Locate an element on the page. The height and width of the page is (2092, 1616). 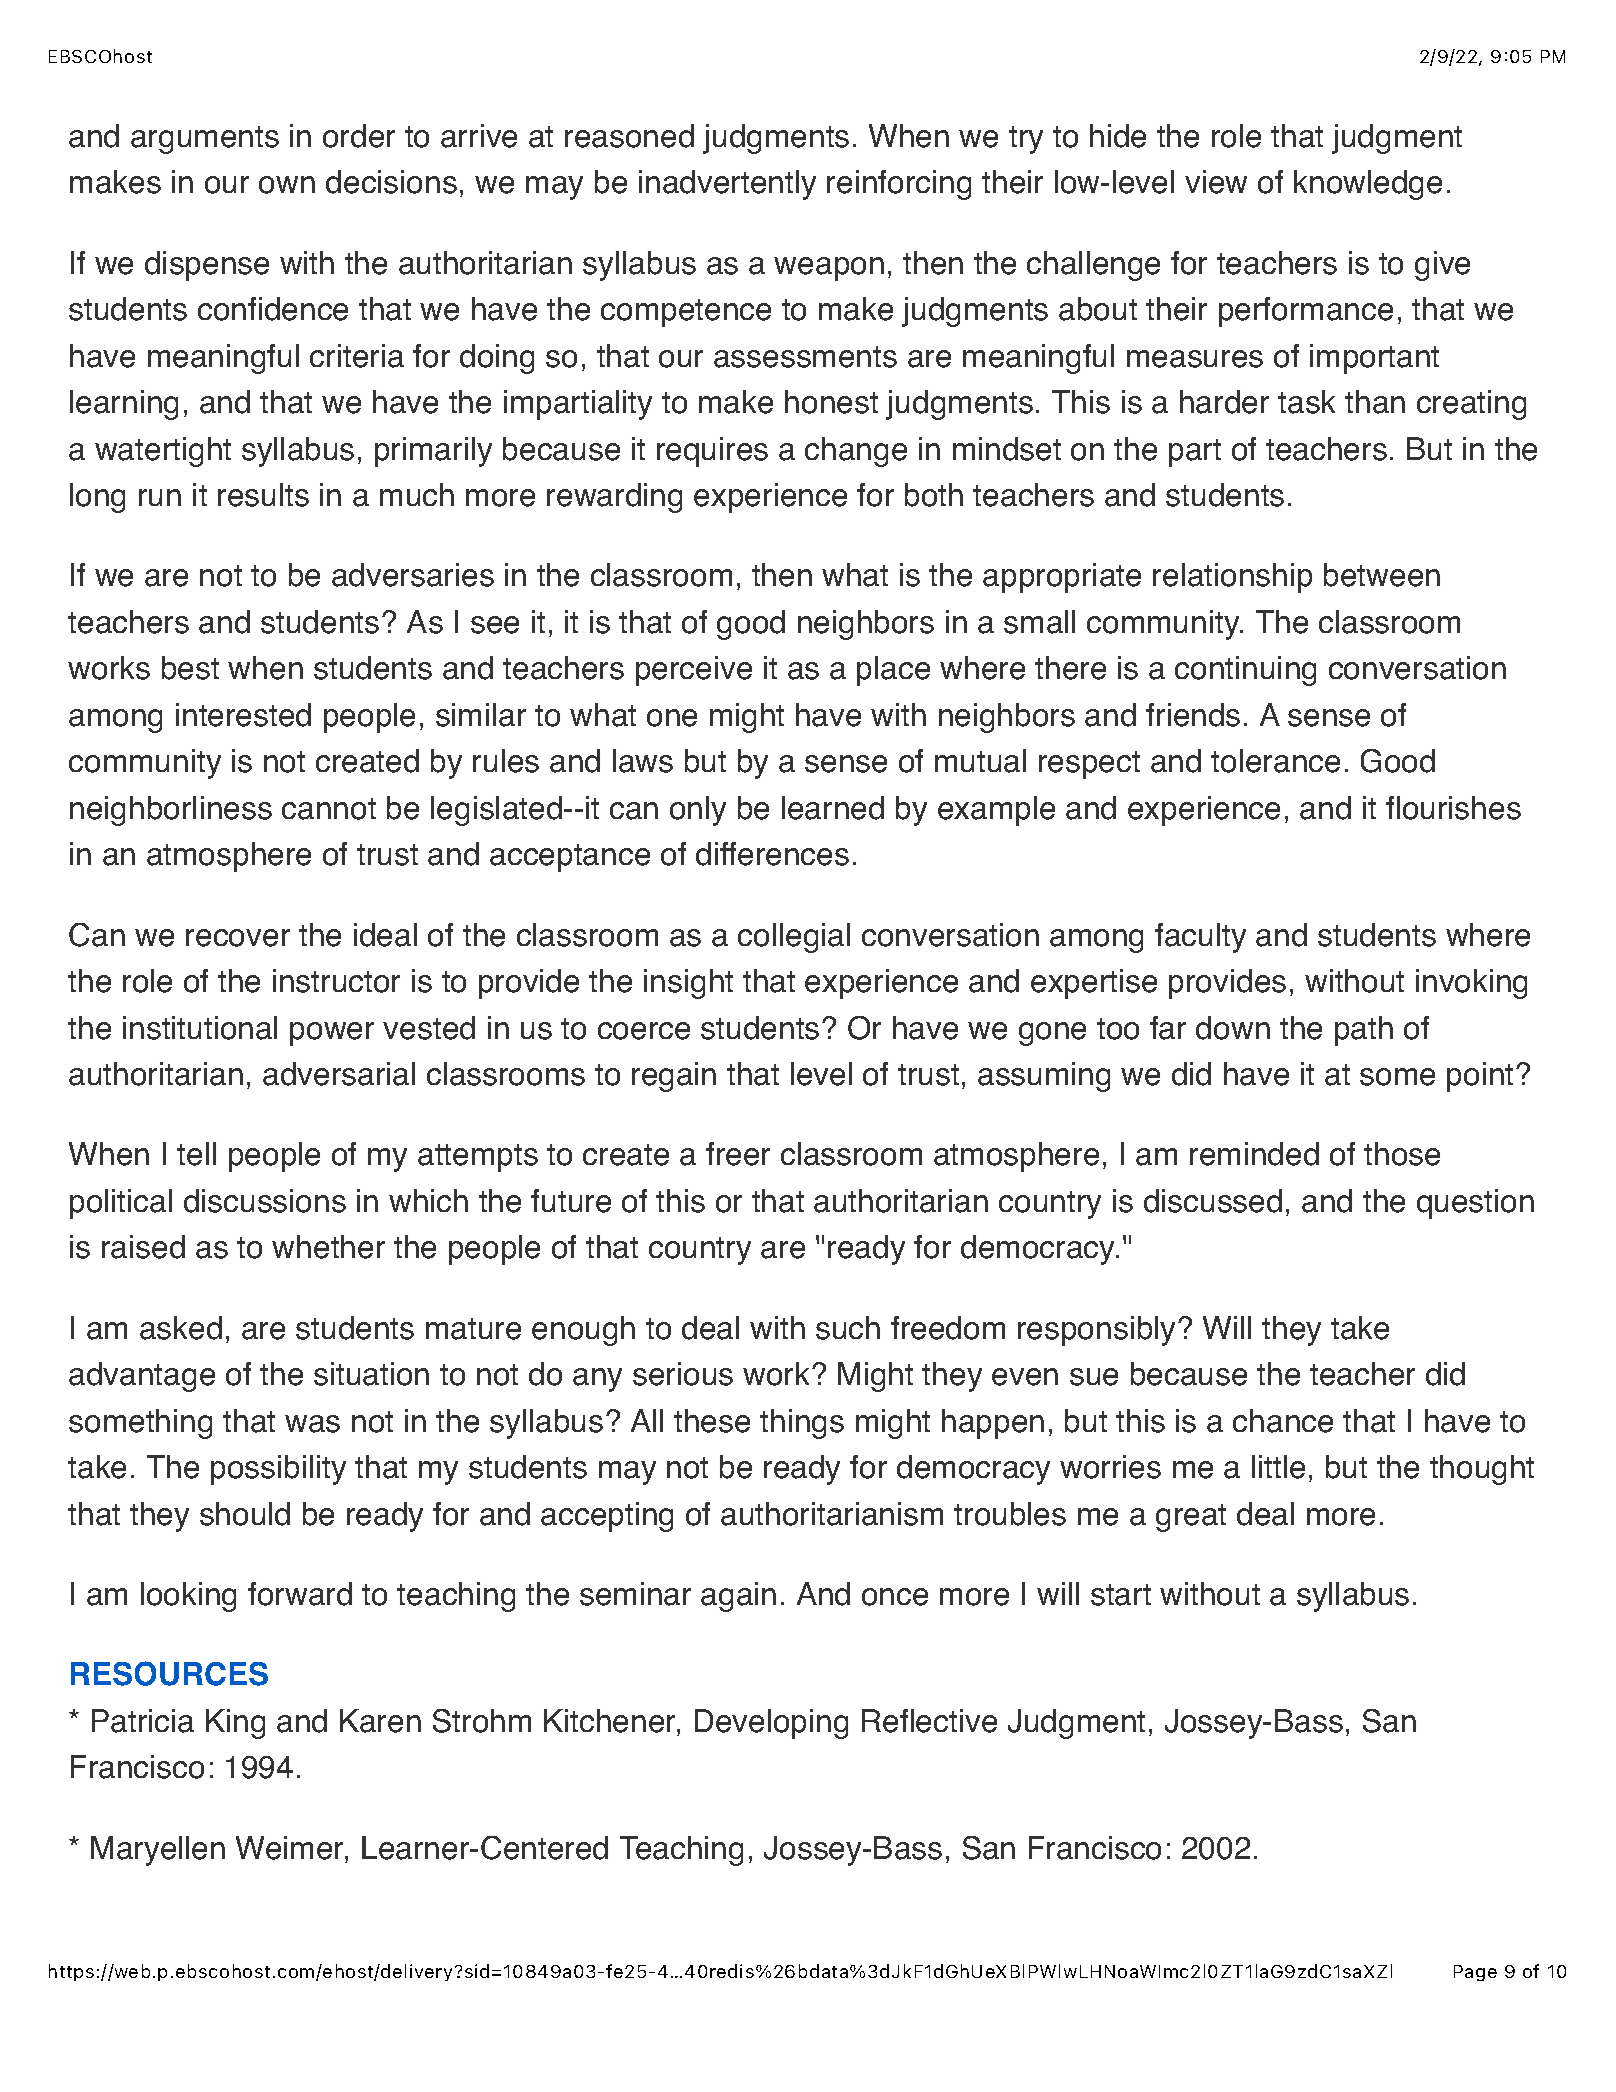
Developing is located at coordinates (771, 1724).
